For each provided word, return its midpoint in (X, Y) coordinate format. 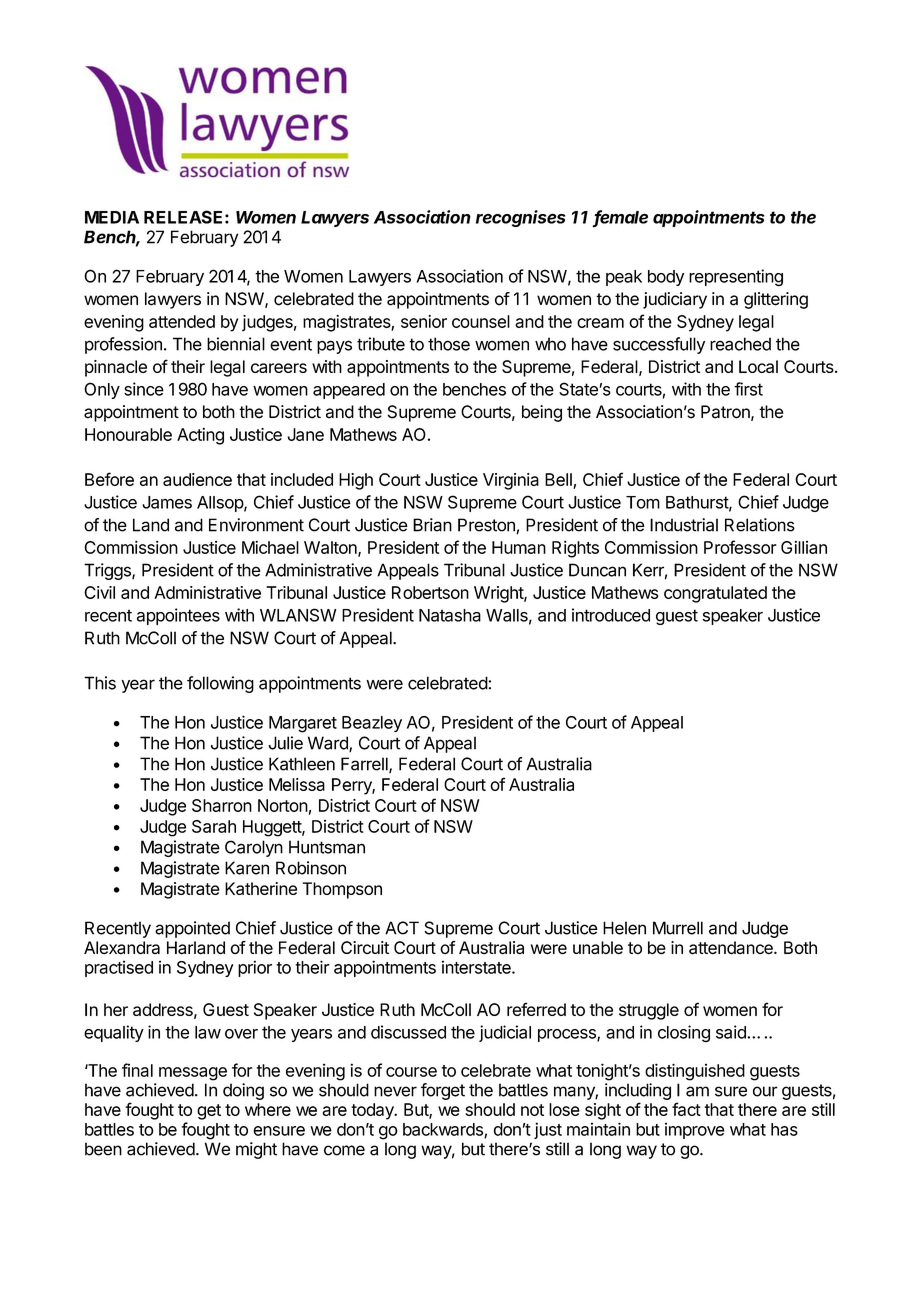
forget (443, 1091)
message (193, 1074)
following (220, 684)
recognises (520, 218)
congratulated (715, 594)
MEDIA (112, 217)
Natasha (450, 615)
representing (736, 278)
